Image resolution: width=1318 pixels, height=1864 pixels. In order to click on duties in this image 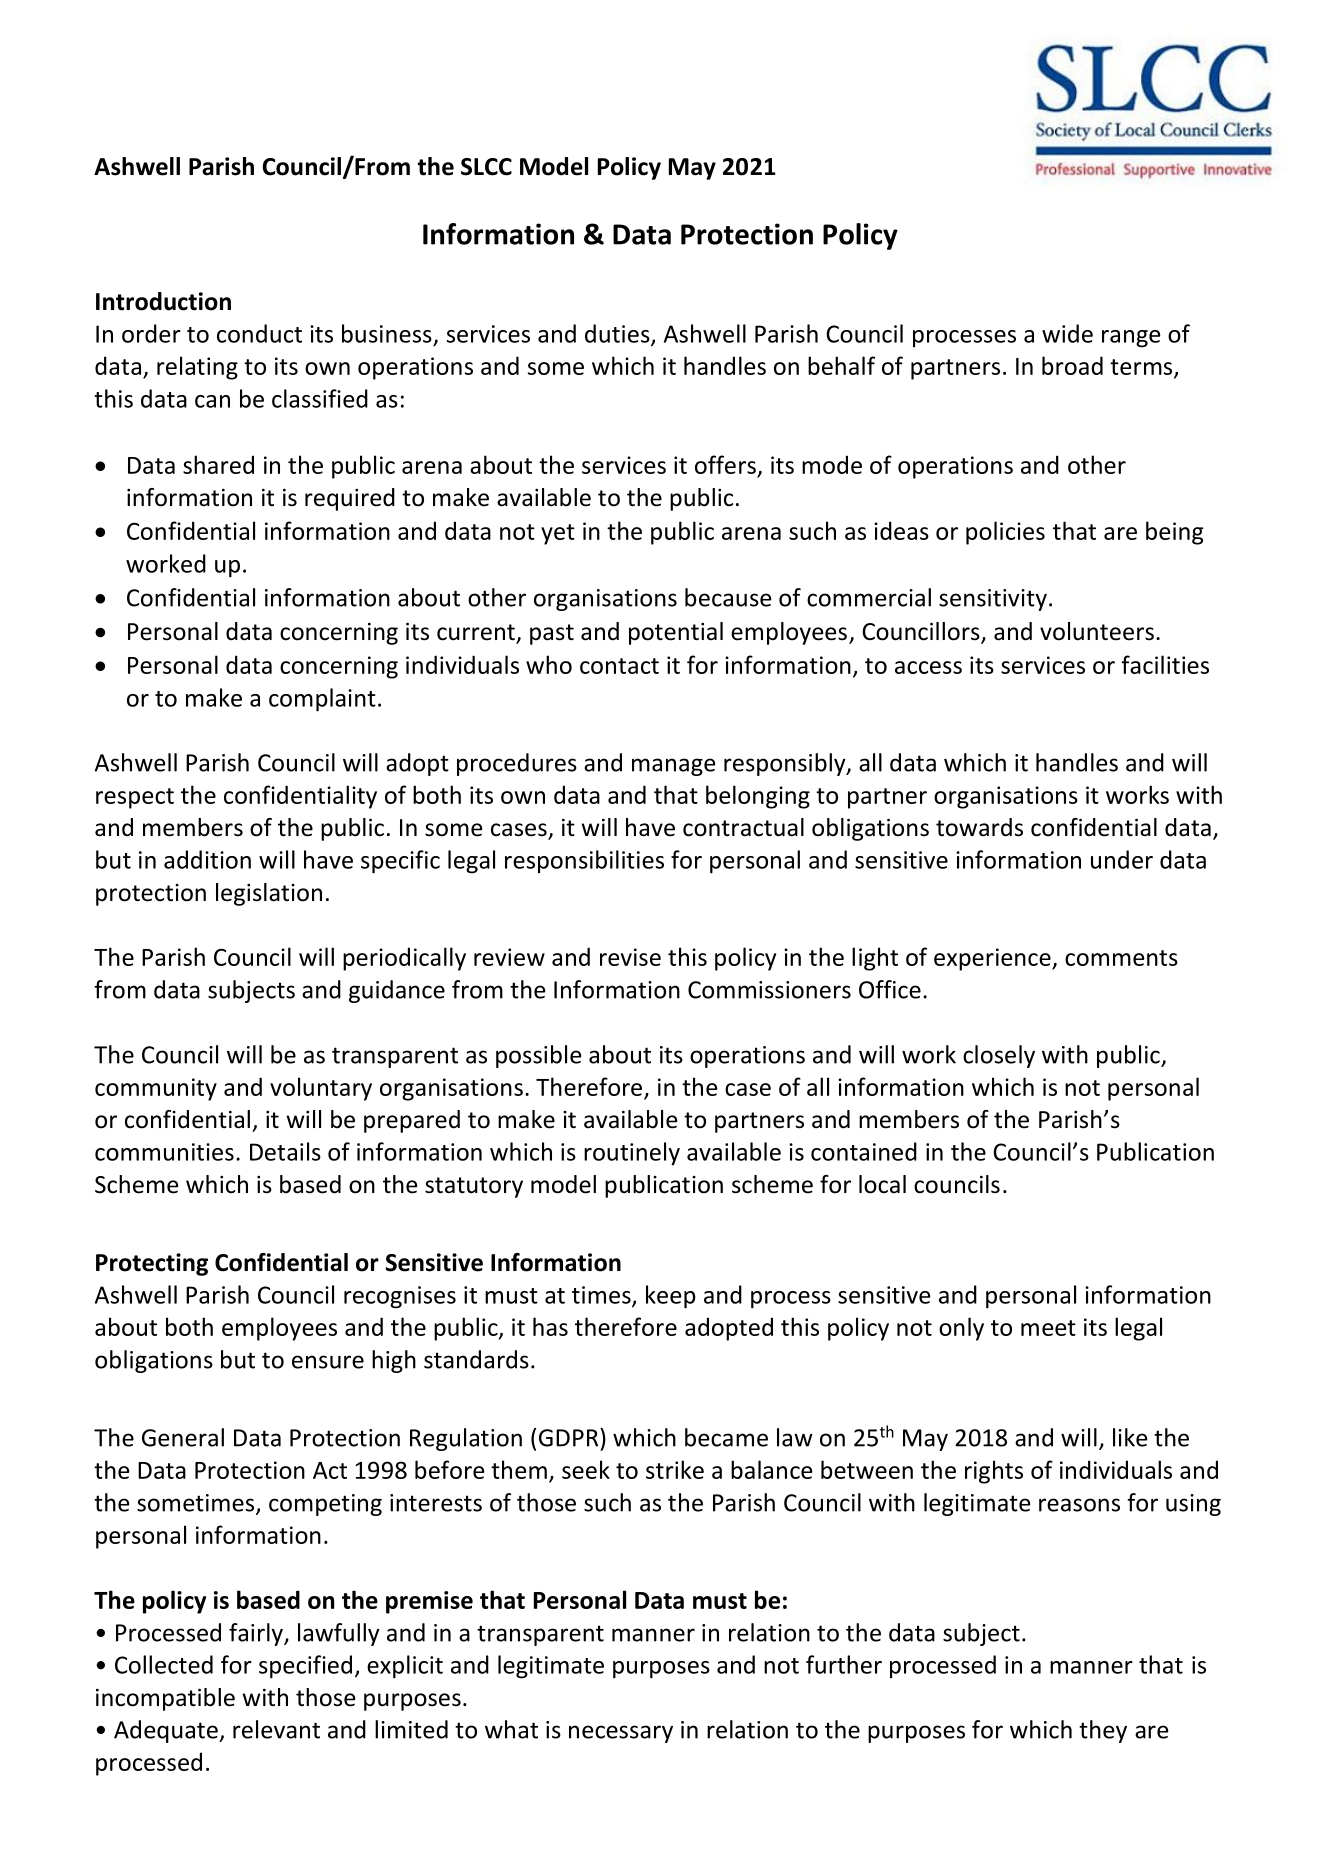, I will do `click(618, 334)`.
